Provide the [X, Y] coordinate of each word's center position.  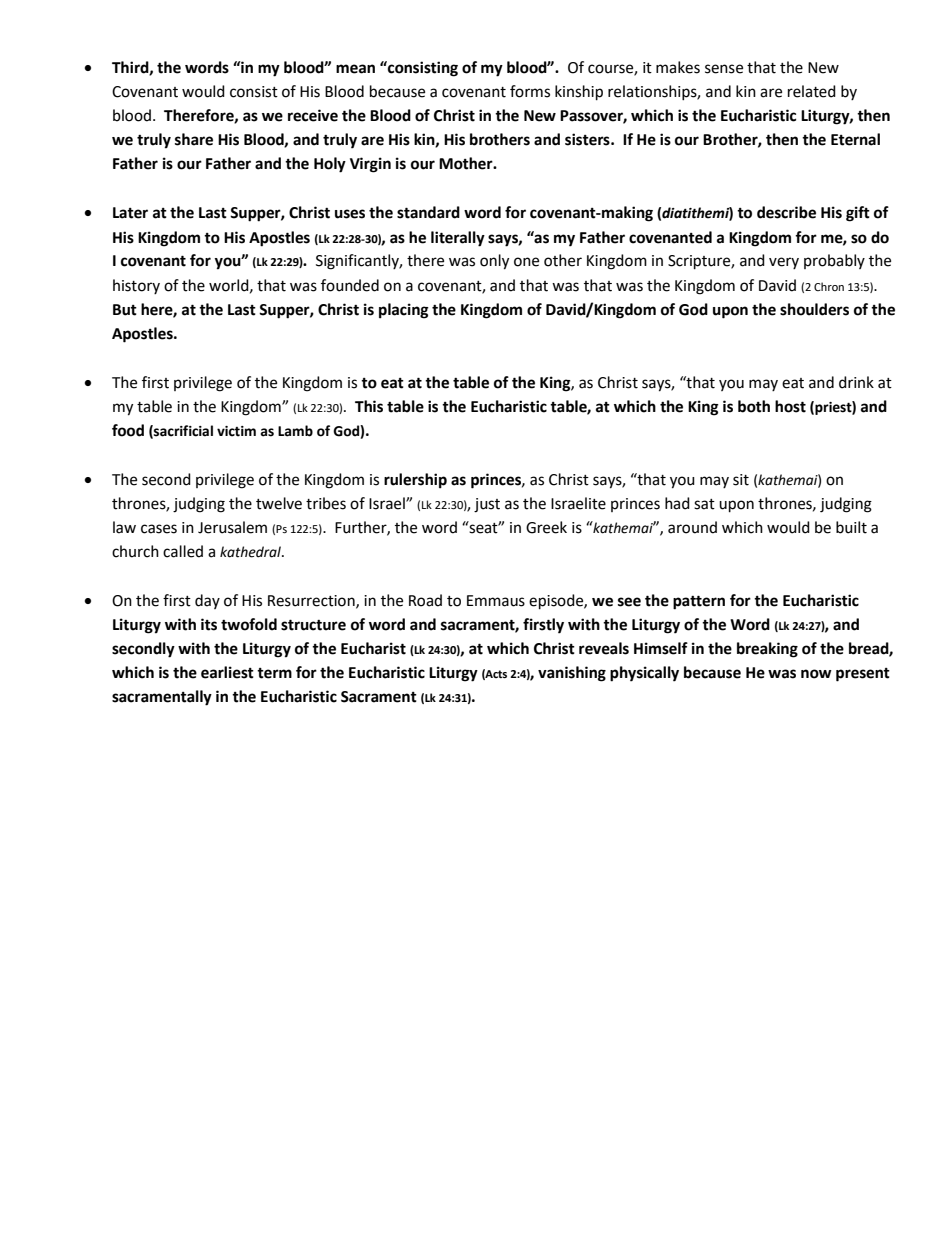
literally [458, 239]
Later [130, 213]
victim [236, 431]
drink [856, 382]
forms [530, 91]
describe [786, 212]
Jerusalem [232, 527]
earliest [227, 672]
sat [704, 504]
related [812, 91]
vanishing [572, 674]
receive [313, 115]
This [369, 406]
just [487, 505]
